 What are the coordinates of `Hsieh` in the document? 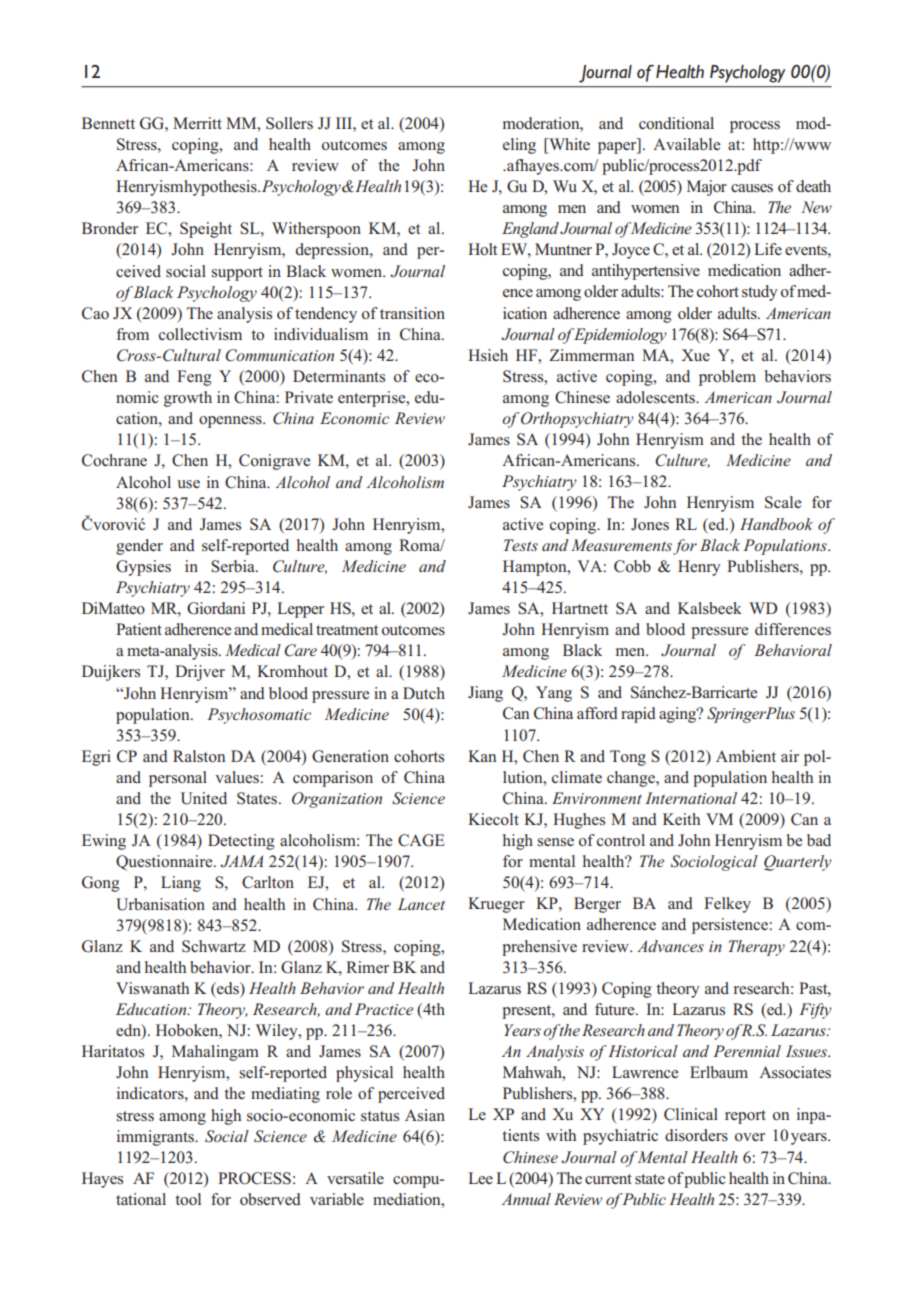 It's located at (488, 355).
